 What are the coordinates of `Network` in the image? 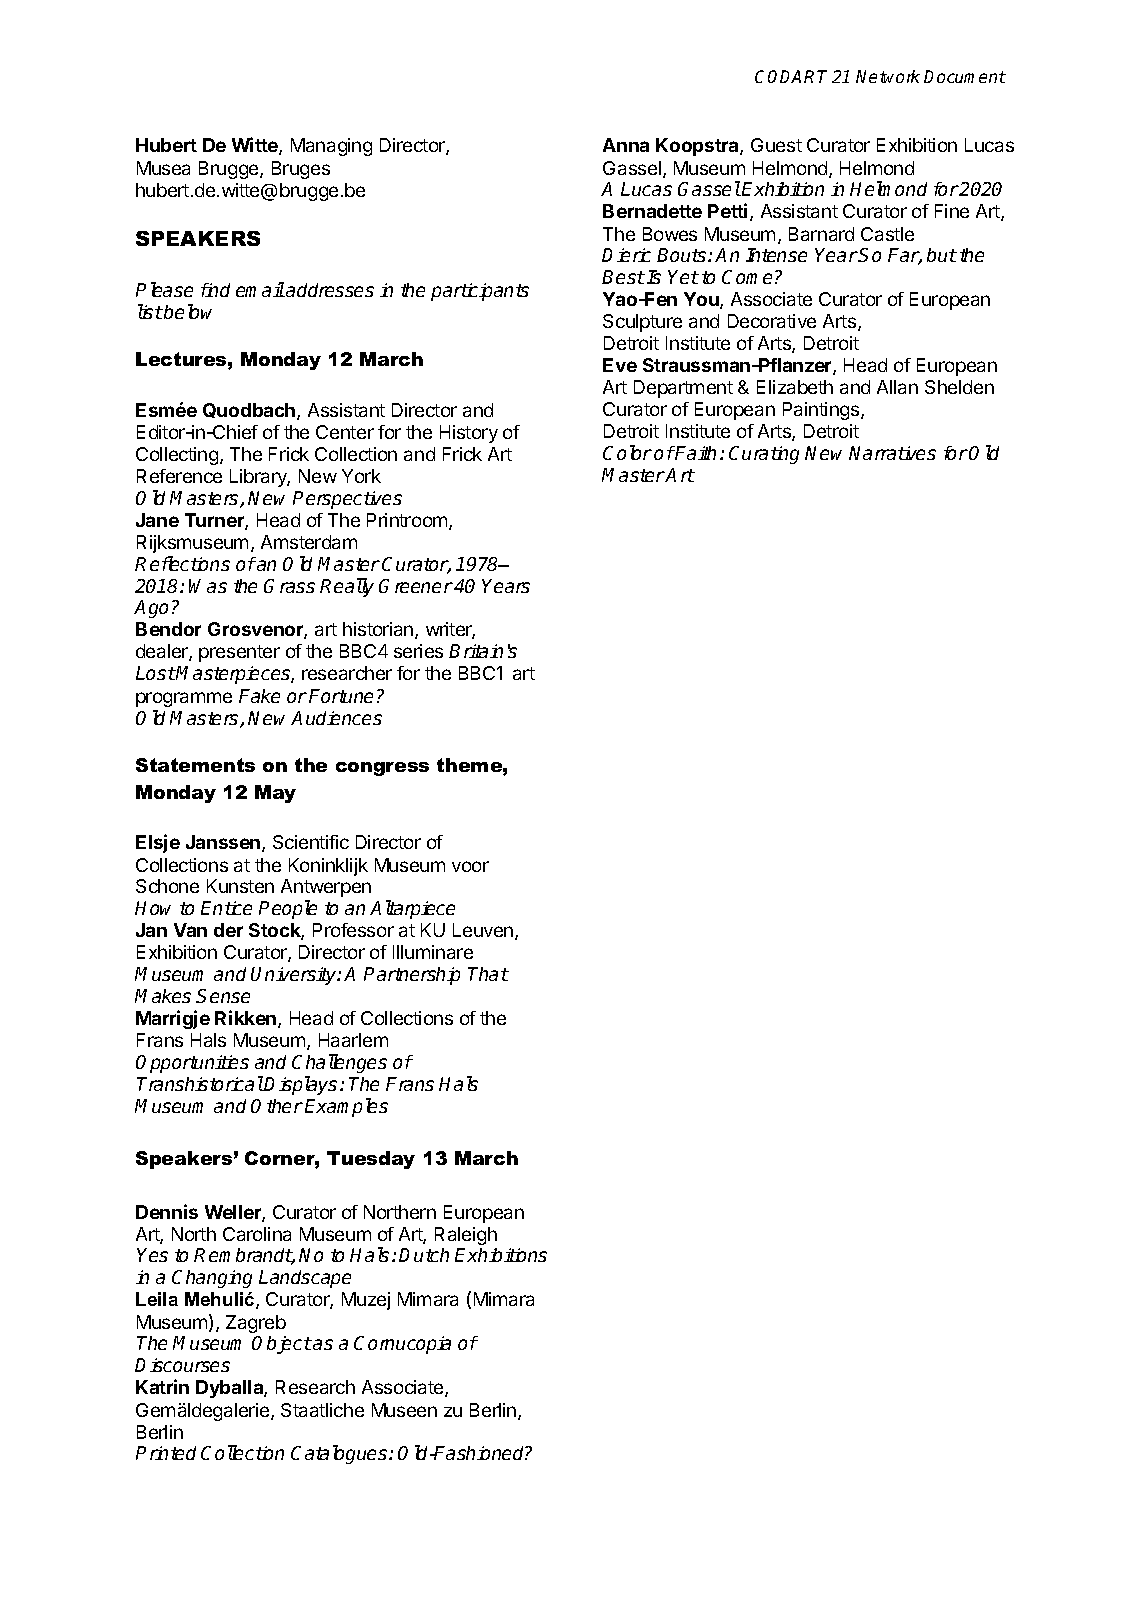 It's located at (888, 76).
